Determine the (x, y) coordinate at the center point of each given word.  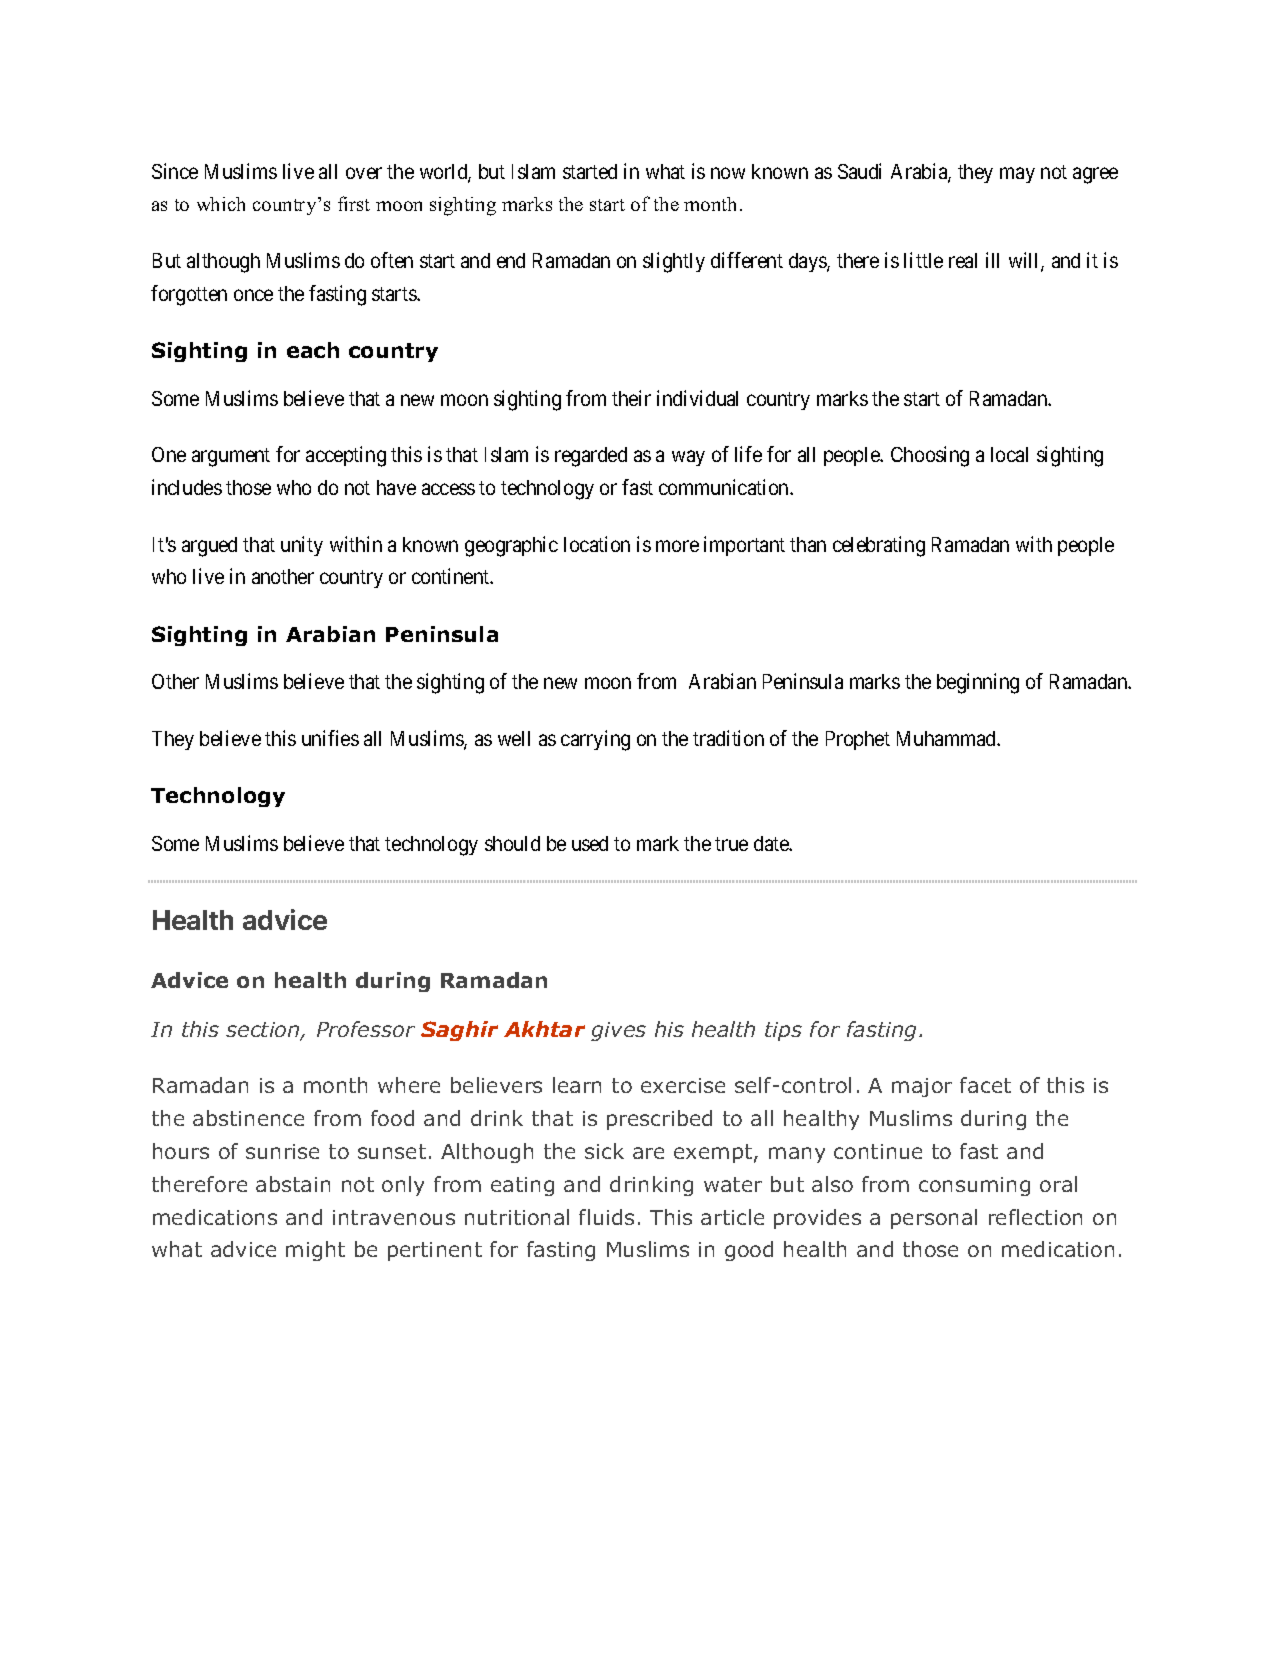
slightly (674, 262)
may (1017, 175)
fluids (606, 1217)
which (221, 204)
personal (934, 1219)
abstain (293, 1184)
